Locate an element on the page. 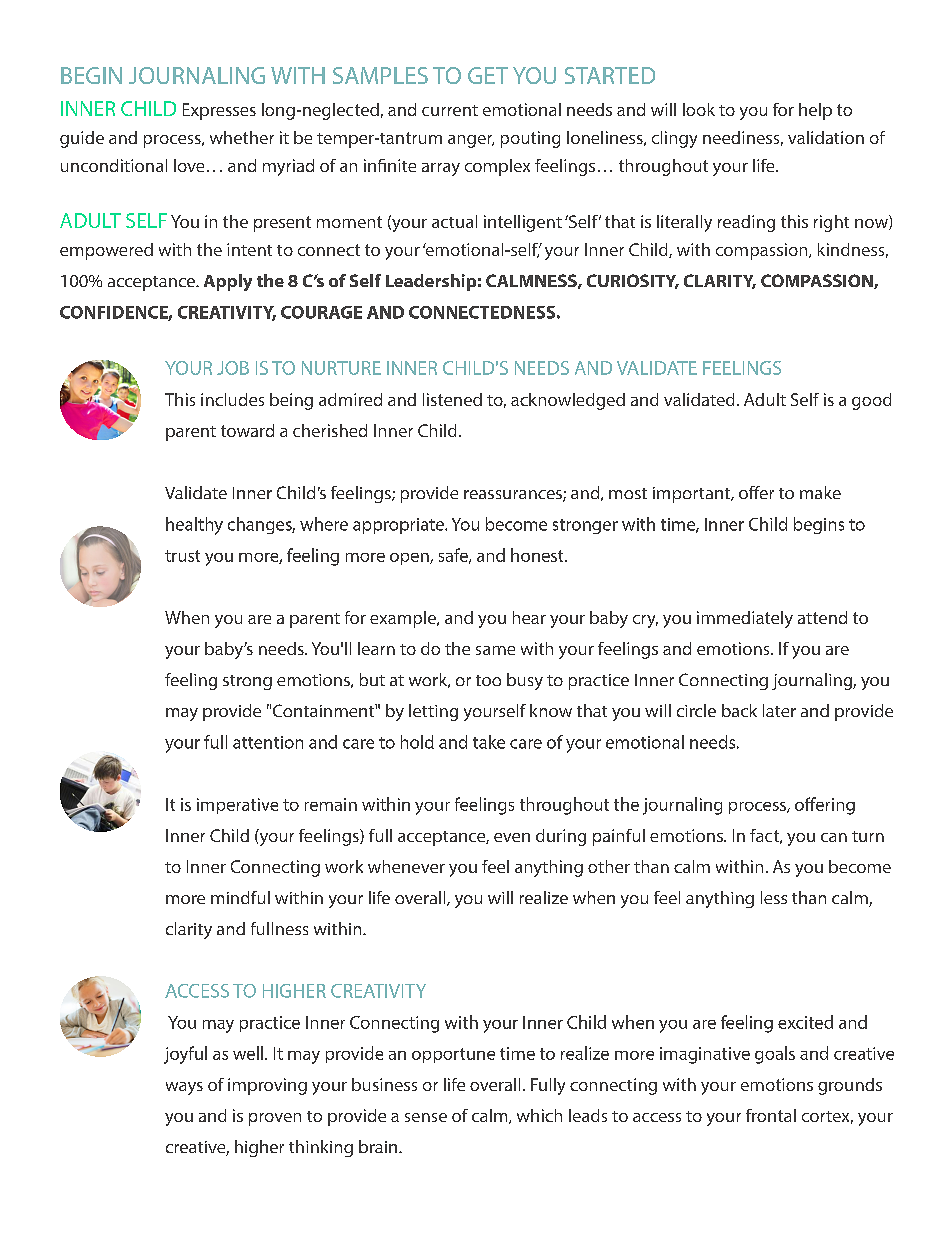 The width and height of the document is (952, 1233). current is located at coordinates (450, 110).
